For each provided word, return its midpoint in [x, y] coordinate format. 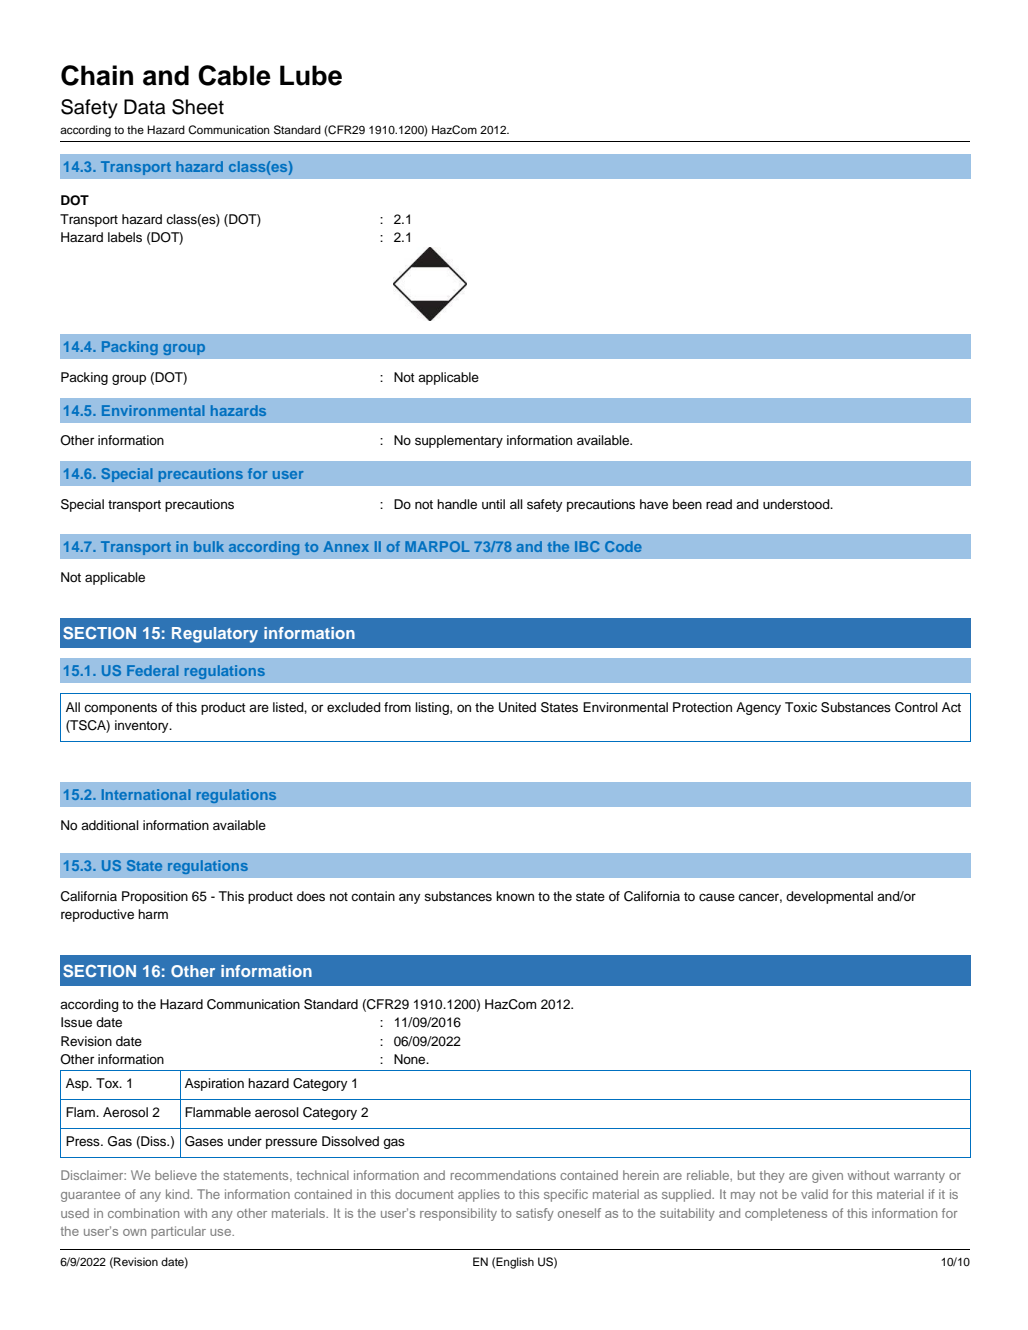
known [515, 896]
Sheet [198, 107]
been [687, 504]
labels [125, 237]
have [654, 504]
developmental [829, 897]
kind [179, 1194]
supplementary [459, 441]
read [719, 504]
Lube [311, 75]
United [517, 707]
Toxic [801, 707]
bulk [209, 546]
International [146, 794]
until [493, 504]
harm [153, 914]
